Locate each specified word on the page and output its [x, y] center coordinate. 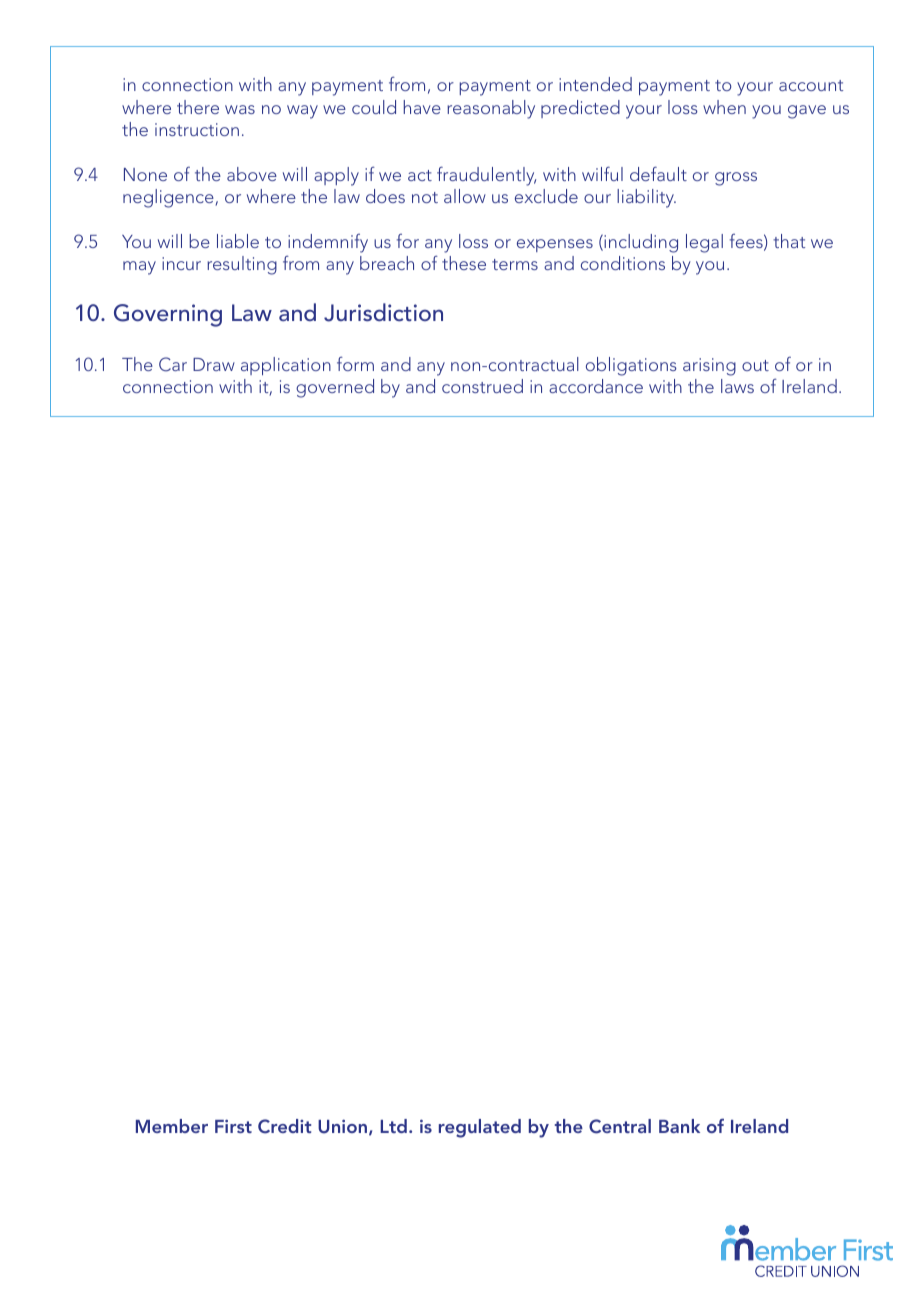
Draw [214, 364]
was [240, 109]
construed [482, 386]
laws [737, 386]
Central [620, 1126]
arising [709, 367]
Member [172, 1126]
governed [335, 388]
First [233, 1126]
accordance [596, 386]
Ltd [393, 1126]
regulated [480, 1128]
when [724, 107]
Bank [679, 1126]
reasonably [491, 109]
